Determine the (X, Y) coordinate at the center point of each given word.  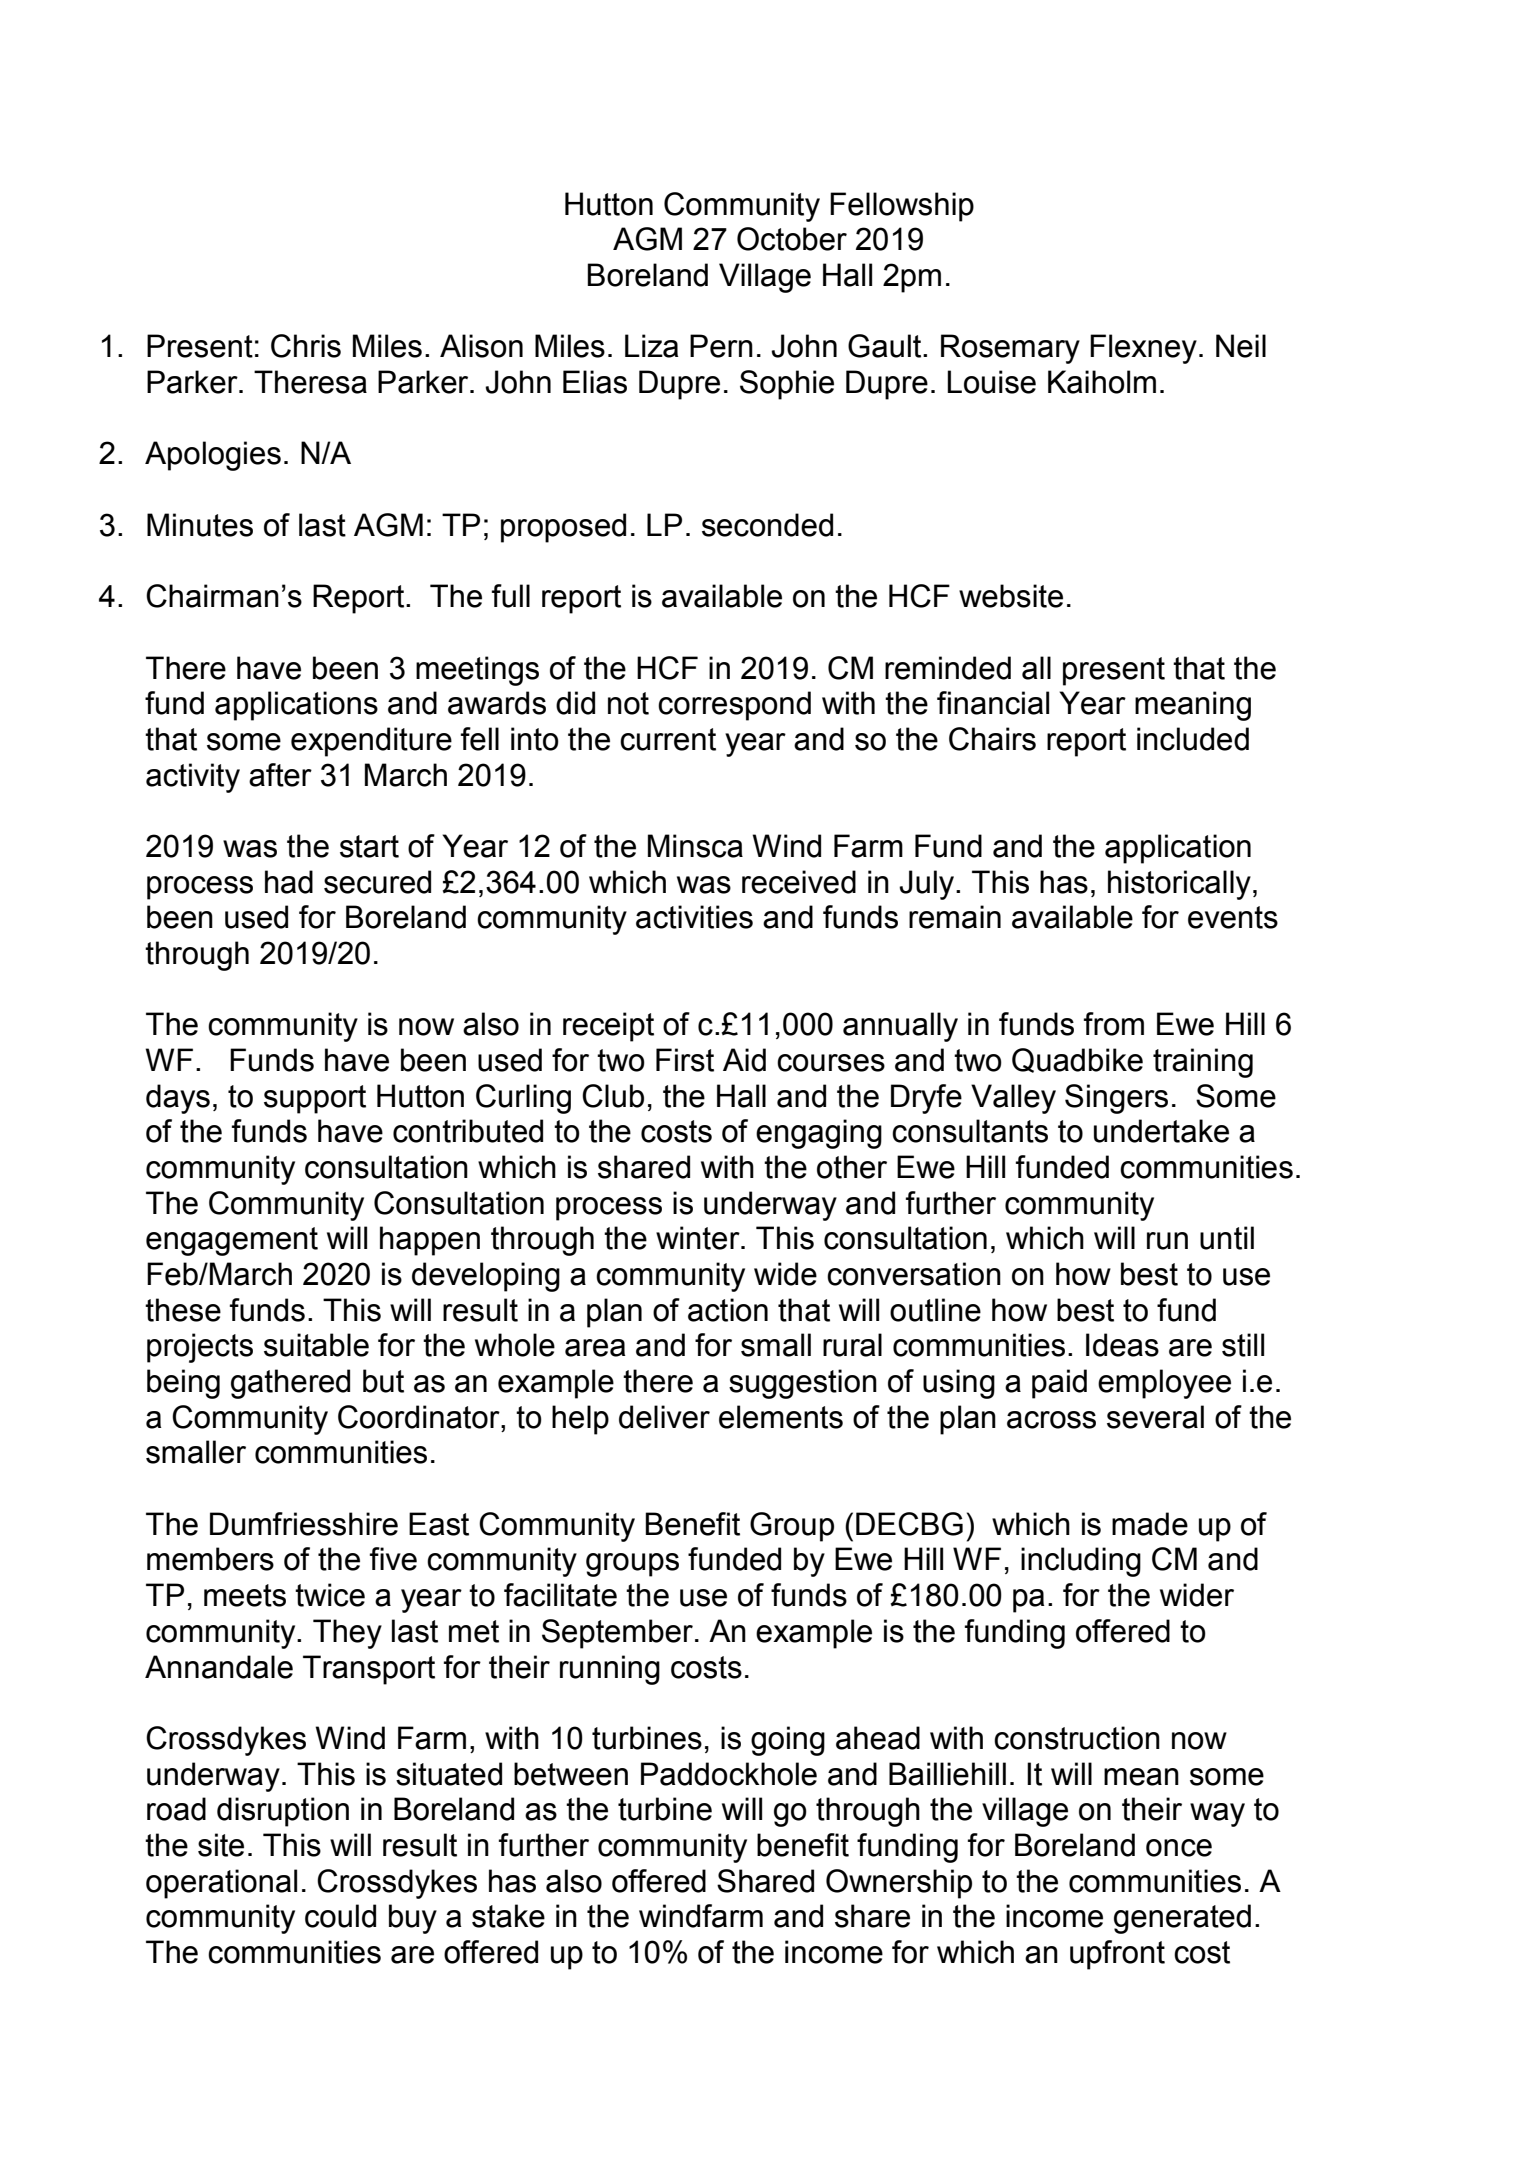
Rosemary (1010, 349)
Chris (306, 346)
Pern (721, 346)
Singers (1116, 1099)
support (315, 1099)
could (340, 1916)
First (685, 1060)
